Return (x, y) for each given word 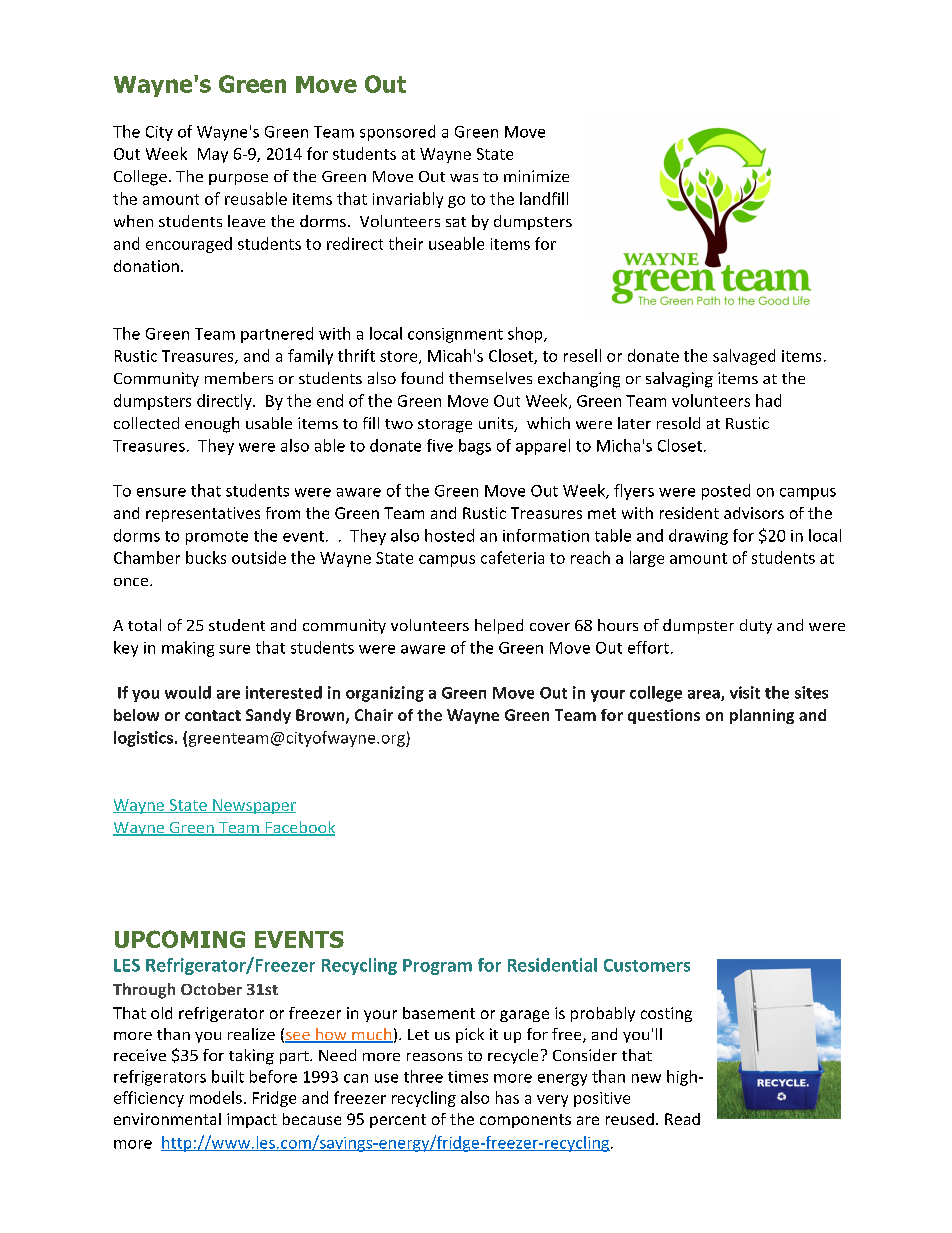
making (188, 649)
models (216, 1097)
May (213, 155)
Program (437, 967)
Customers (647, 965)
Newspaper (253, 806)
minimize (536, 176)
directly (225, 402)
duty (756, 626)
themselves (490, 378)
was (464, 178)
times (468, 1077)
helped (499, 626)
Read (682, 1119)
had (768, 400)
